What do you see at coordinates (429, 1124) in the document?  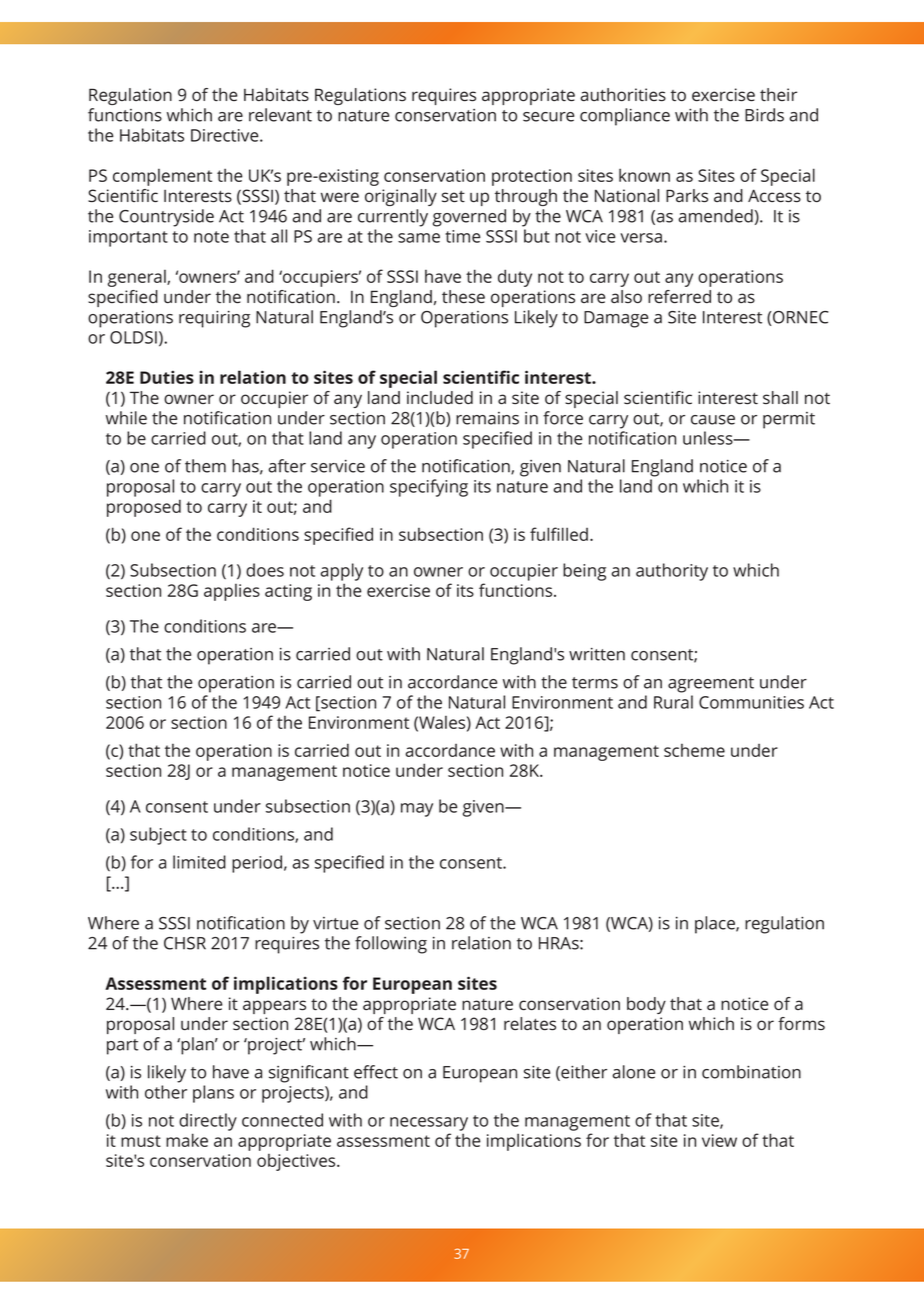 I see `necessary` at bounding box center [429, 1124].
